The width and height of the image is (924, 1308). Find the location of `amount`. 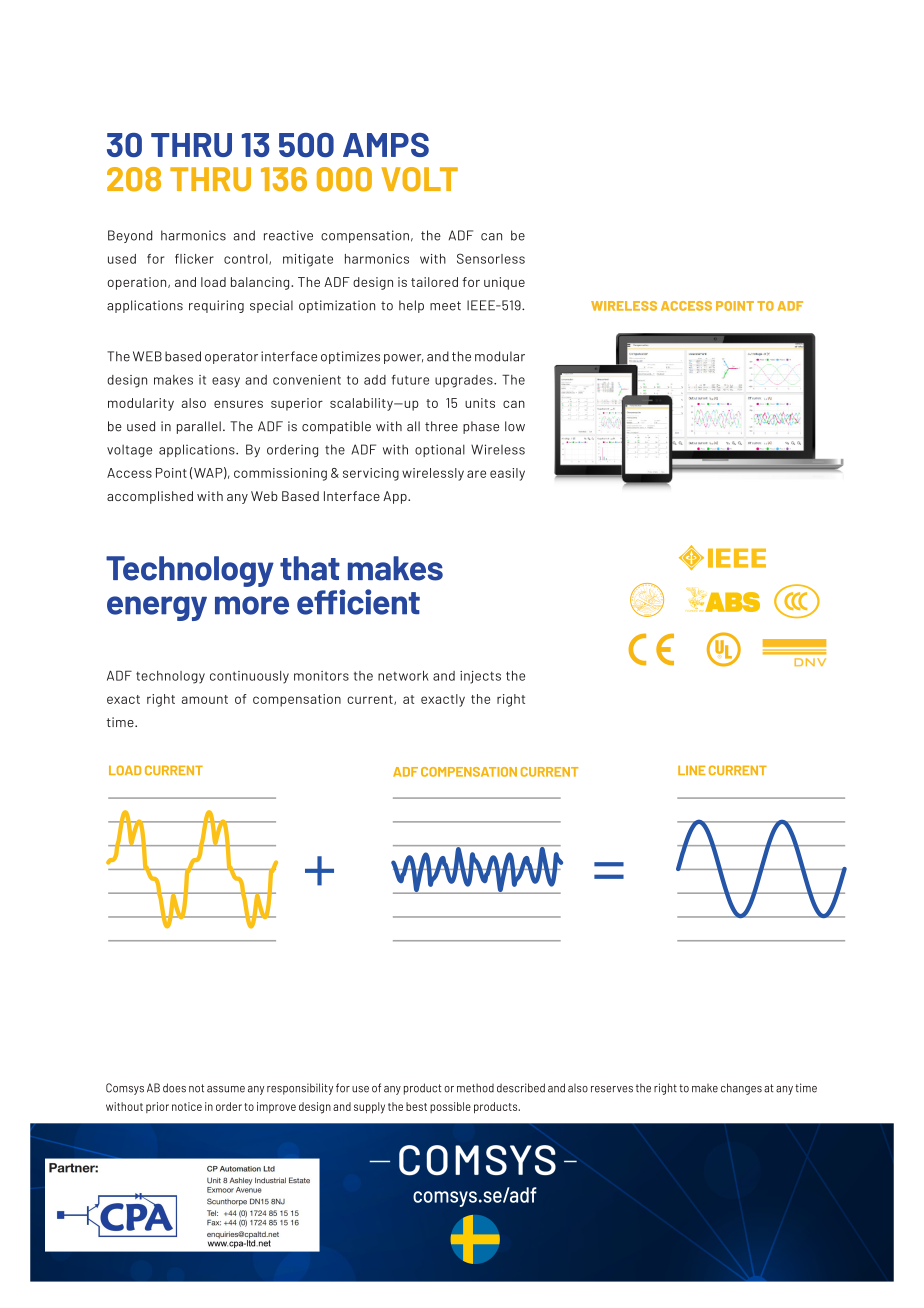

amount is located at coordinates (205, 699).
